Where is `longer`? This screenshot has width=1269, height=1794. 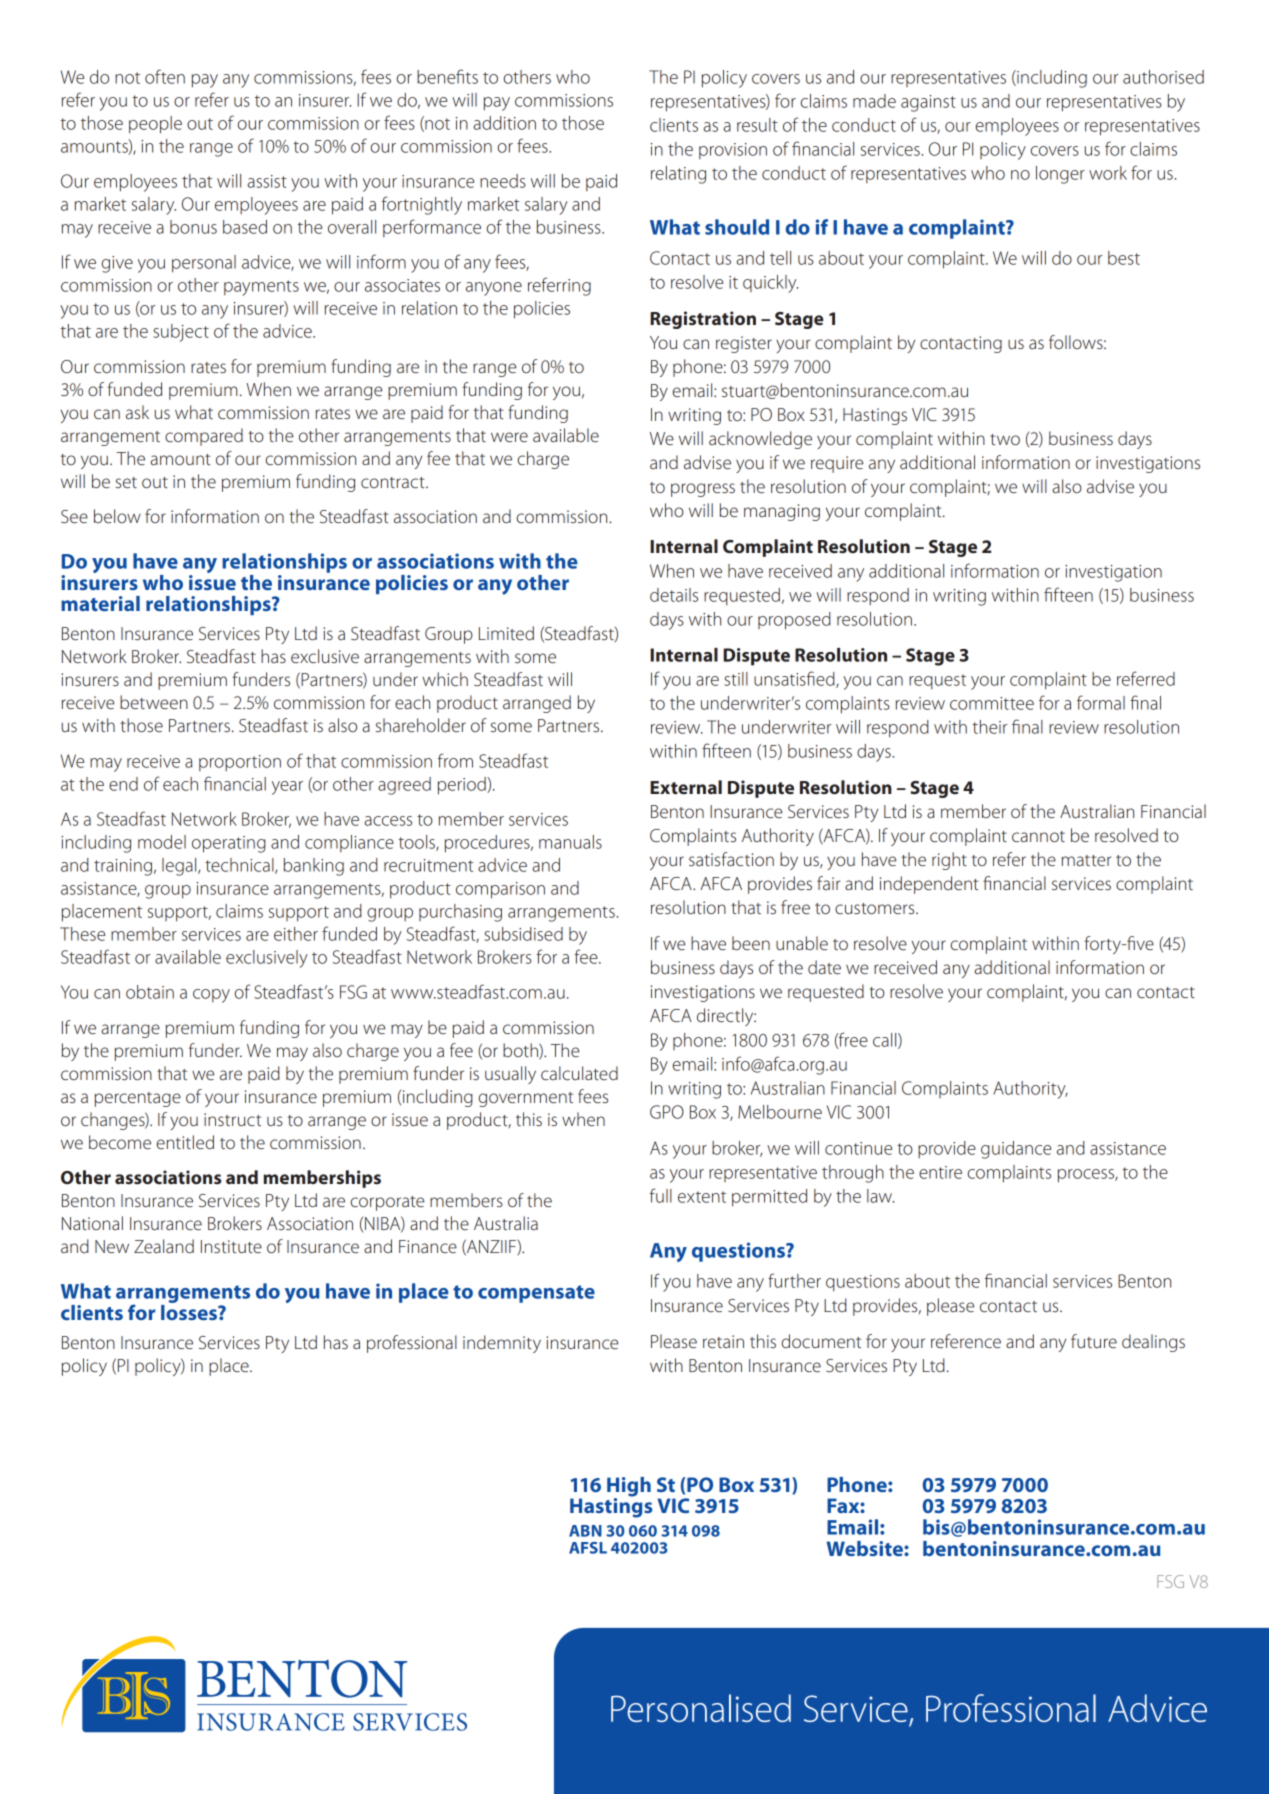
longer is located at coordinates (1060, 175).
